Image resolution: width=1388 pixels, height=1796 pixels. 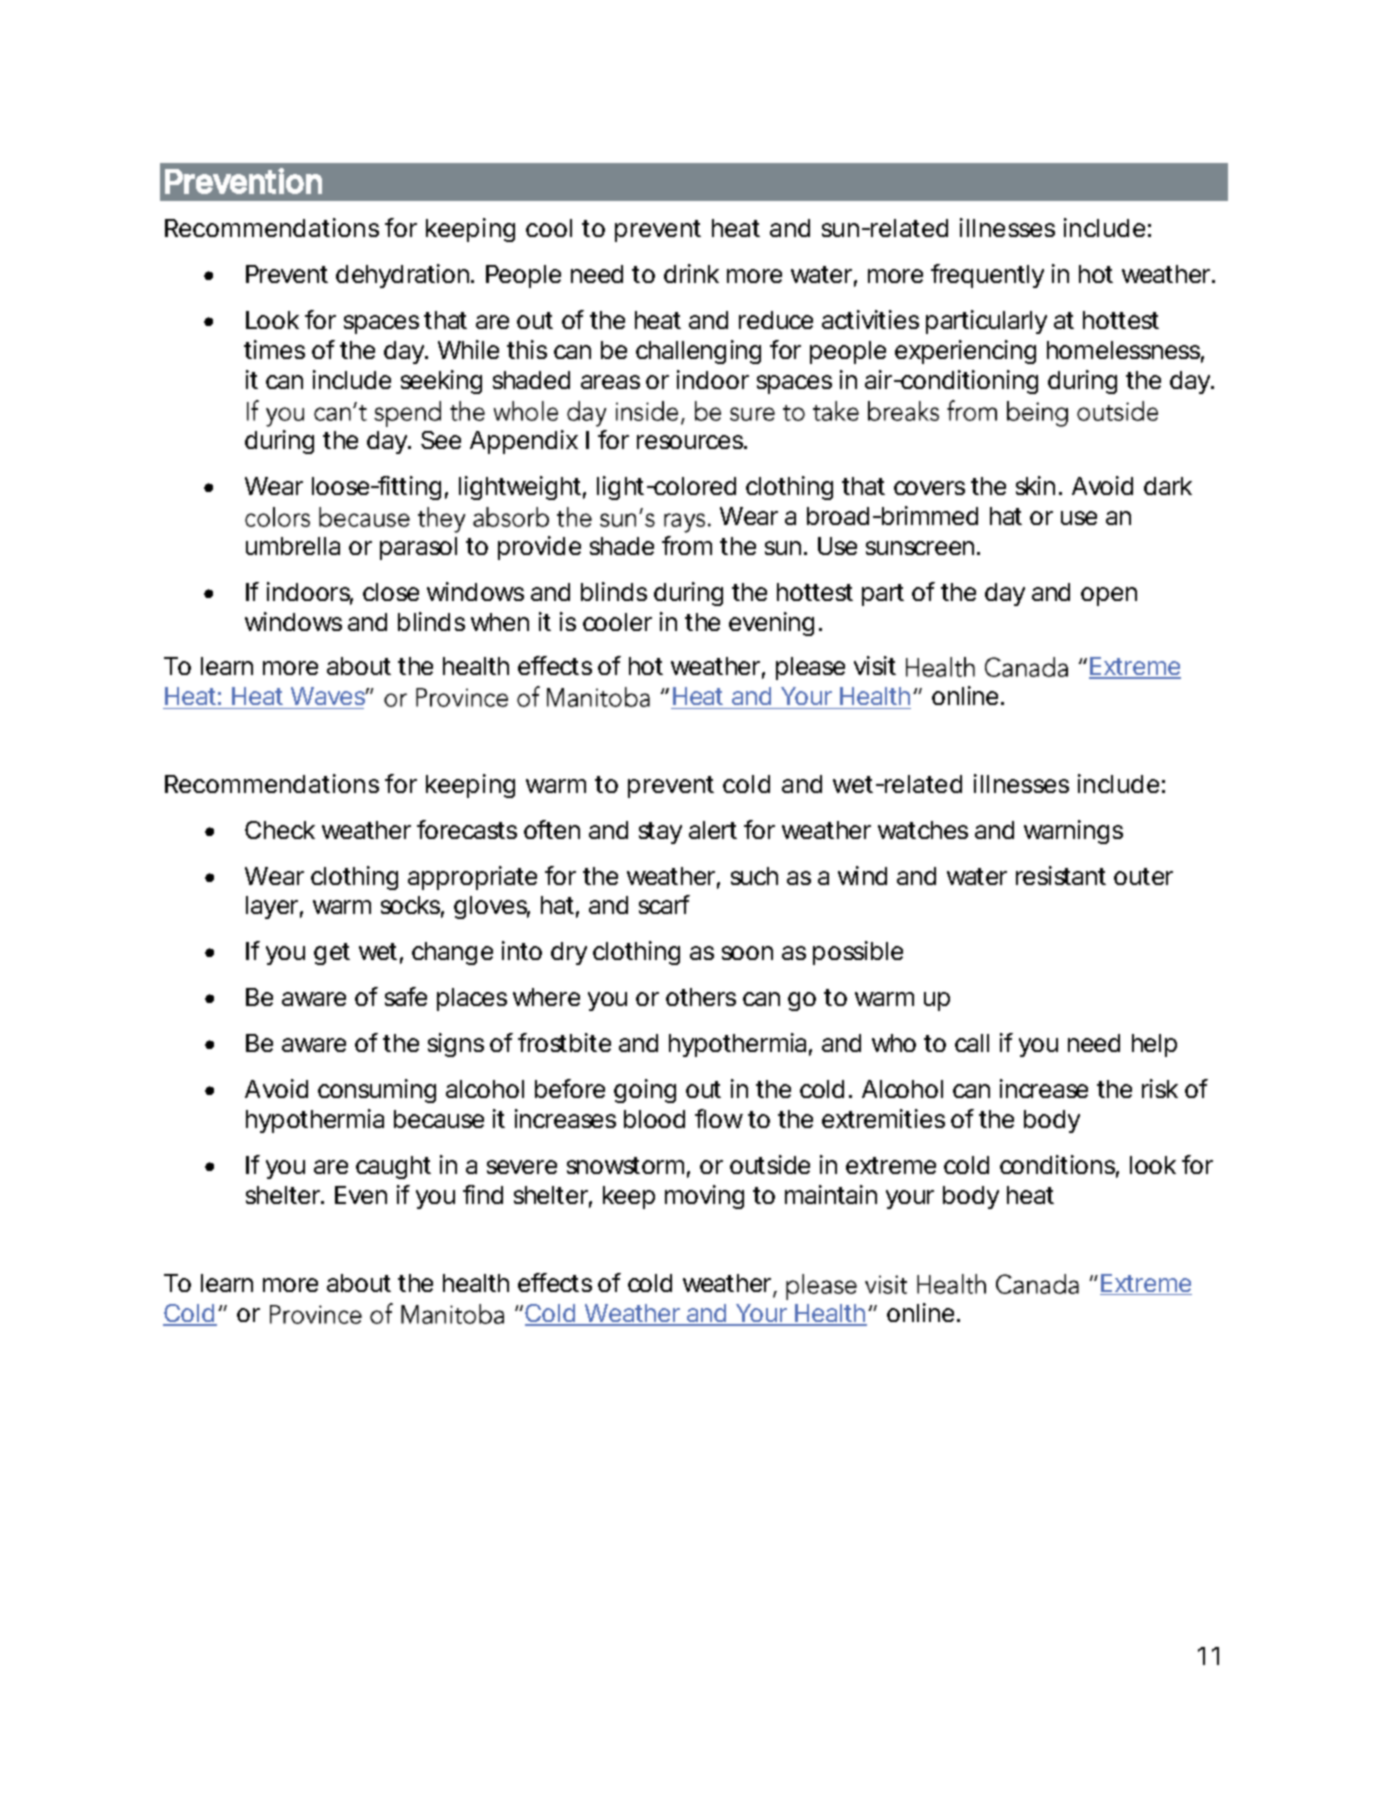 What do you see at coordinates (810, 668) in the document?
I see `please` at bounding box center [810, 668].
